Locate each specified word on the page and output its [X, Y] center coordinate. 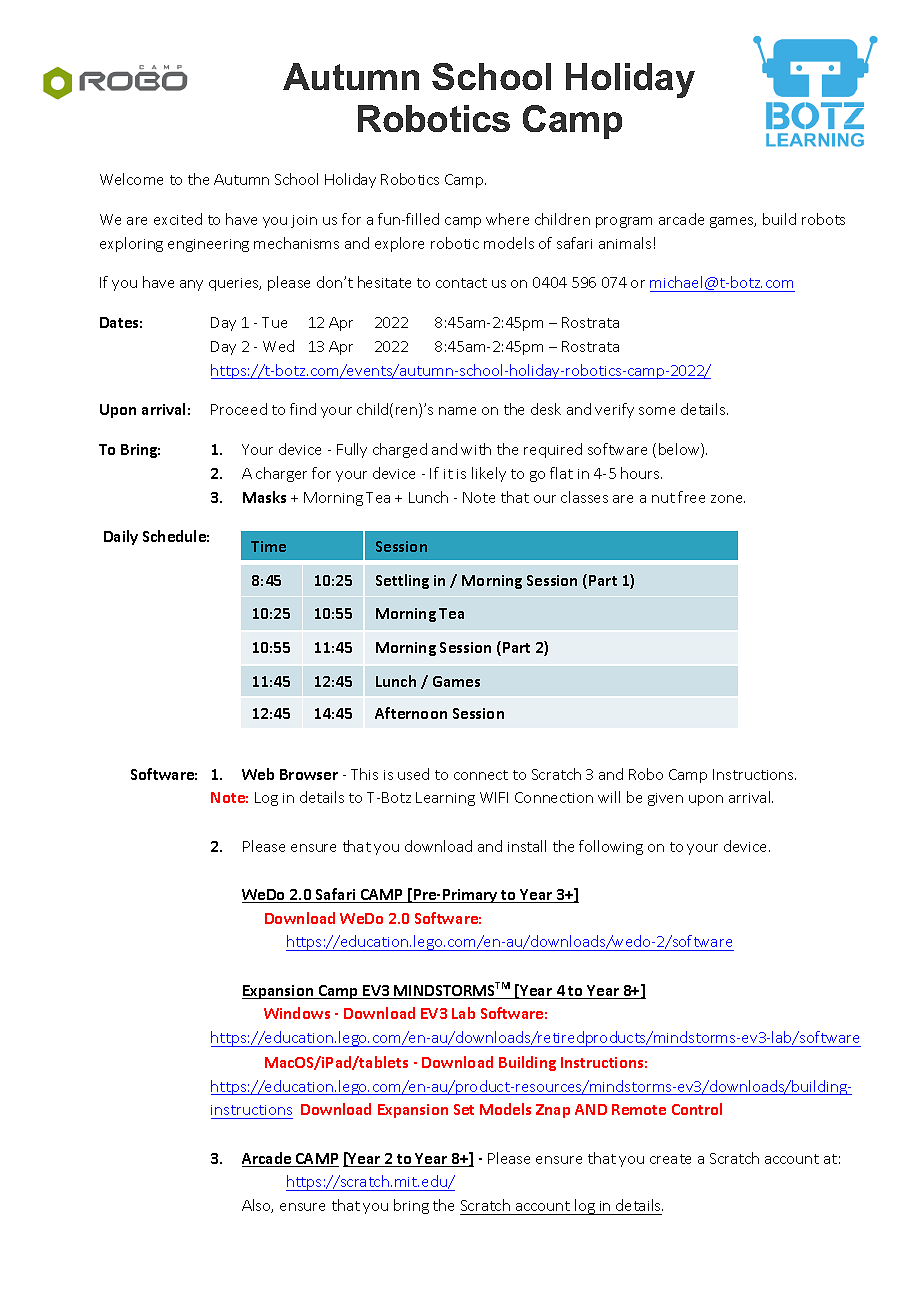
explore [399, 244]
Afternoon [411, 713]
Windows [297, 1013]
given [665, 799]
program [624, 222]
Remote [639, 1109]
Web [258, 774]
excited [178, 219]
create [670, 1159]
